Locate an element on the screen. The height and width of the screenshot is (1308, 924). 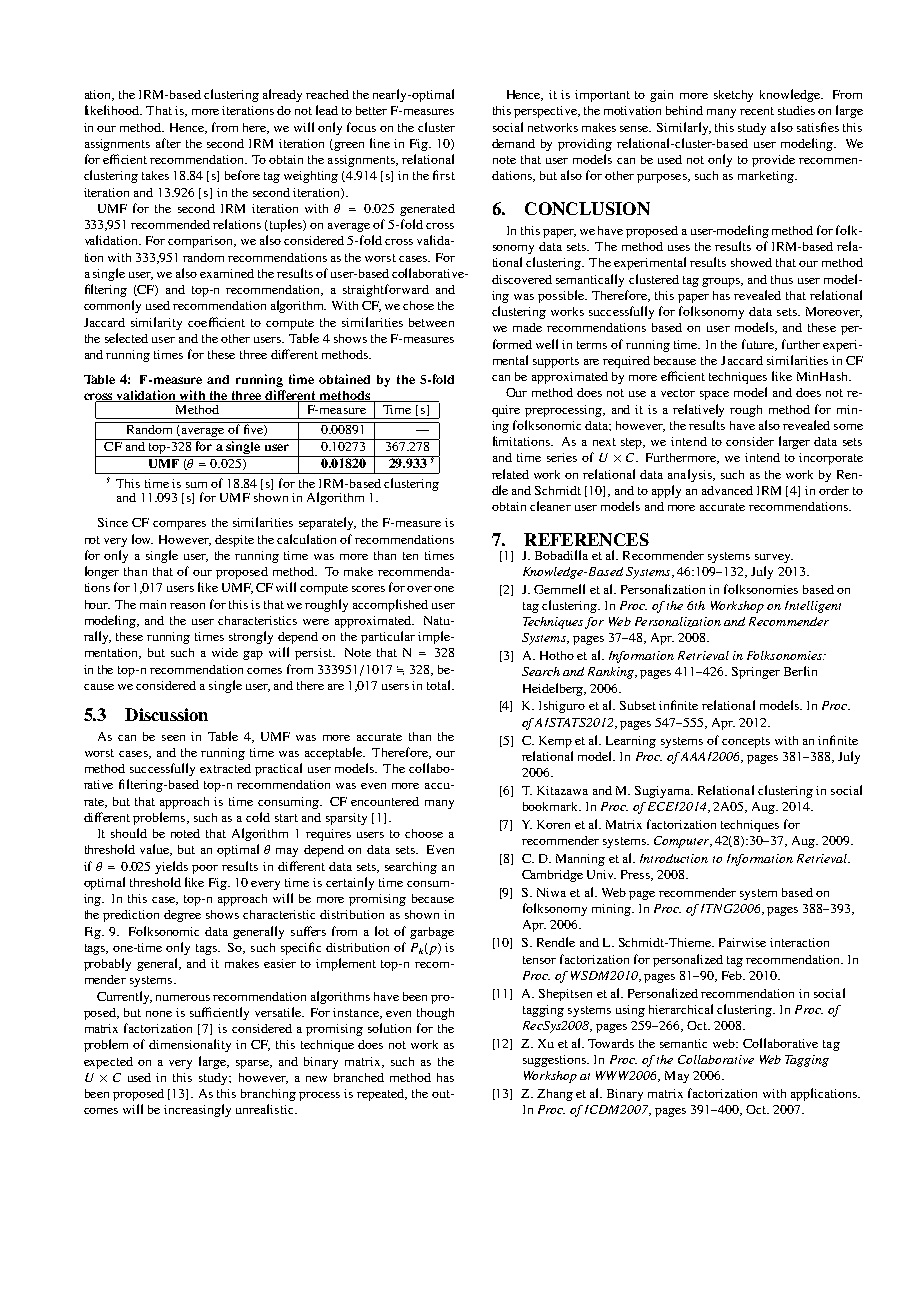
recent is located at coordinates (757, 111).
